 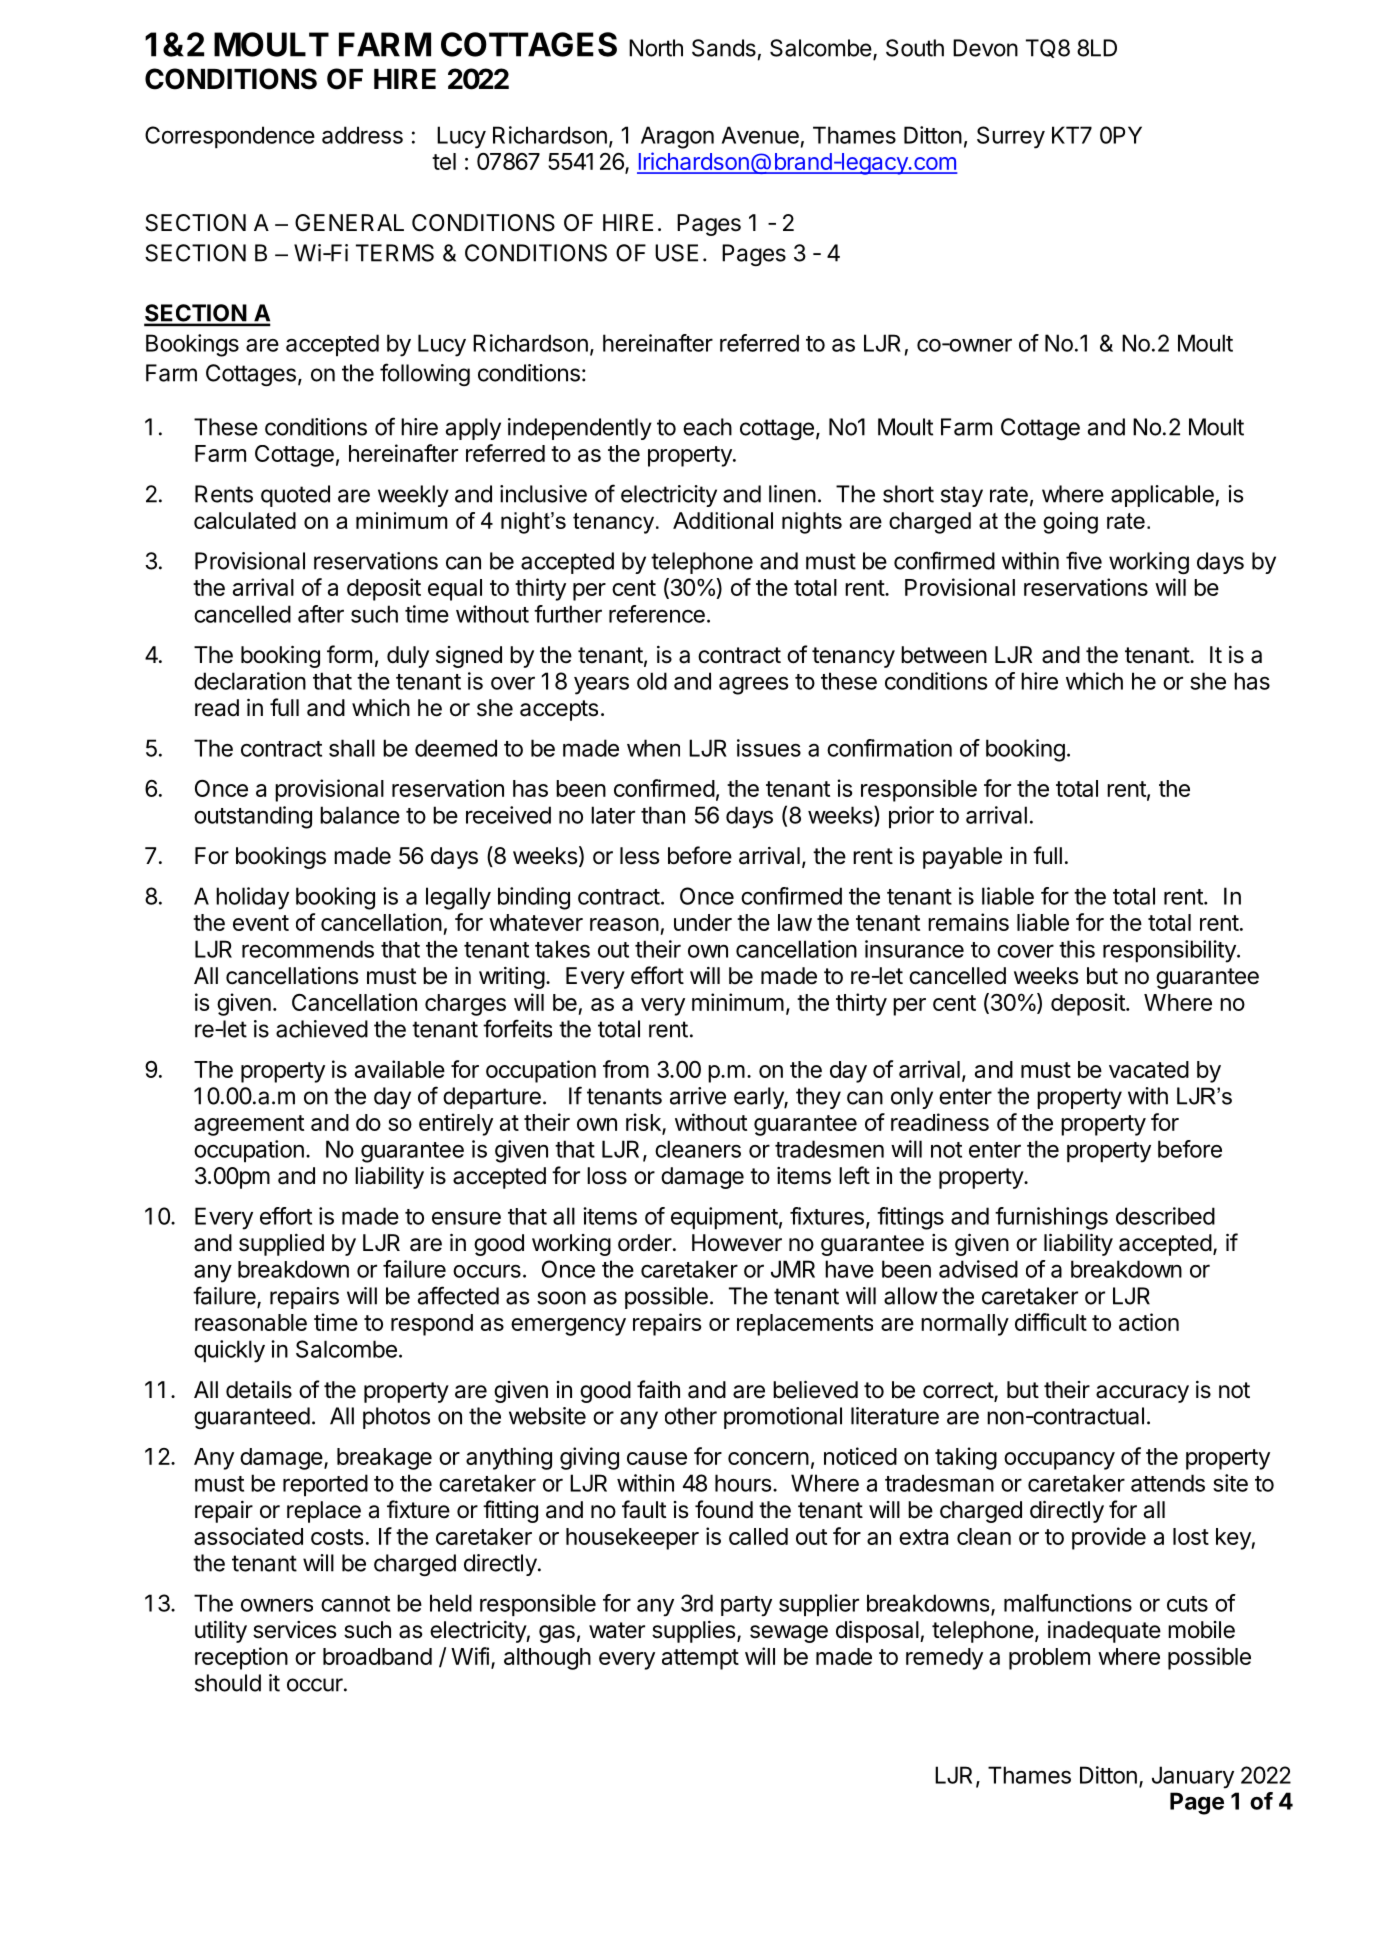 What do you see at coordinates (1011, 137) in the document?
I see `Surrey` at bounding box center [1011, 137].
